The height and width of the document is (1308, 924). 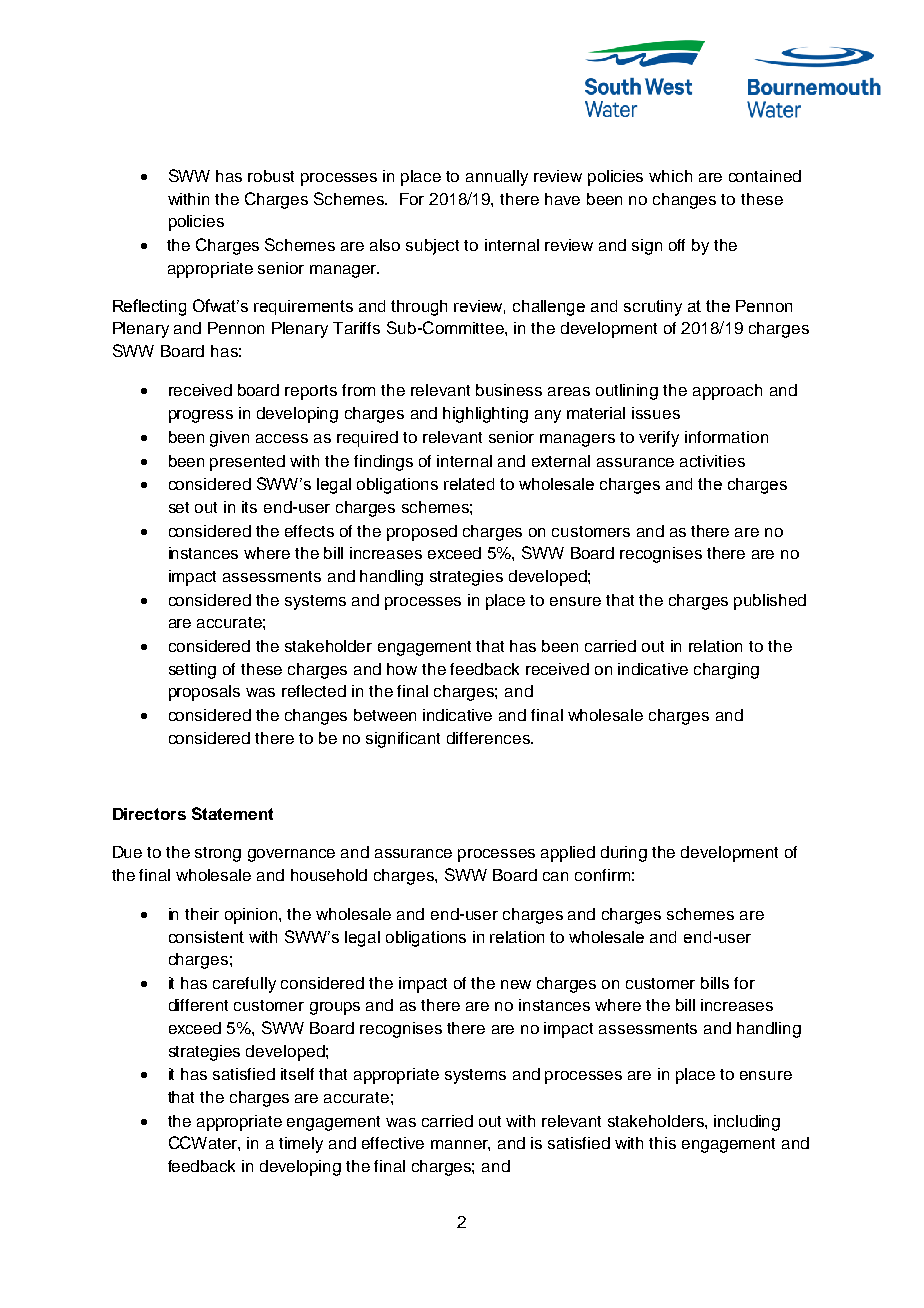 I want to click on highlighting, so click(x=485, y=415).
